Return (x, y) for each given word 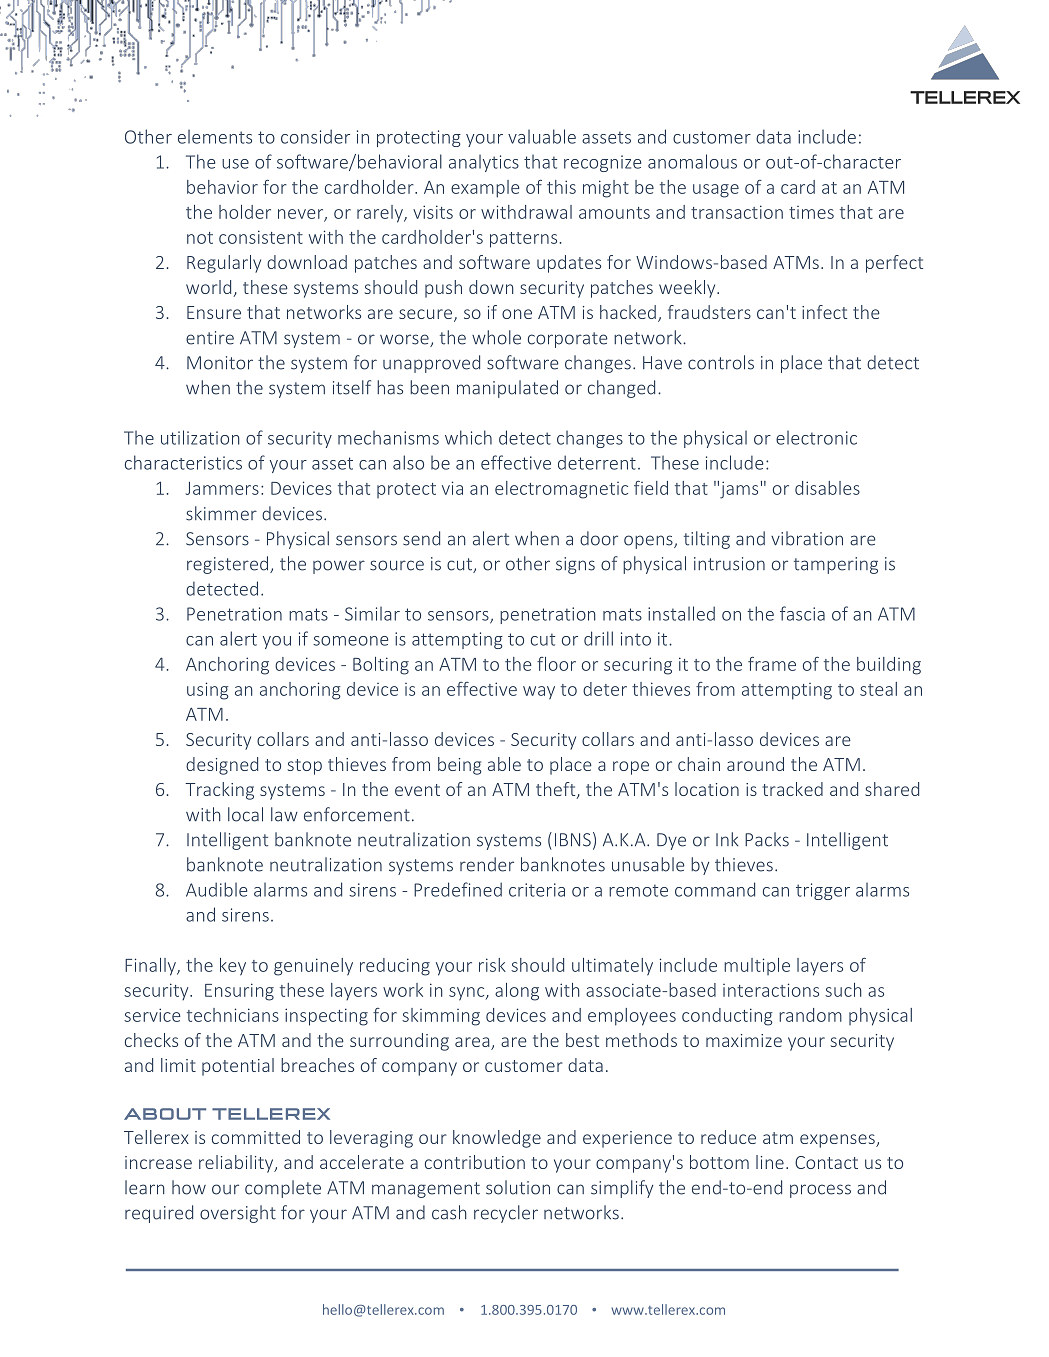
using (208, 691)
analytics (484, 163)
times (811, 212)
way (539, 693)
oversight (238, 1214)
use (235, 164)
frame (772, 664)
